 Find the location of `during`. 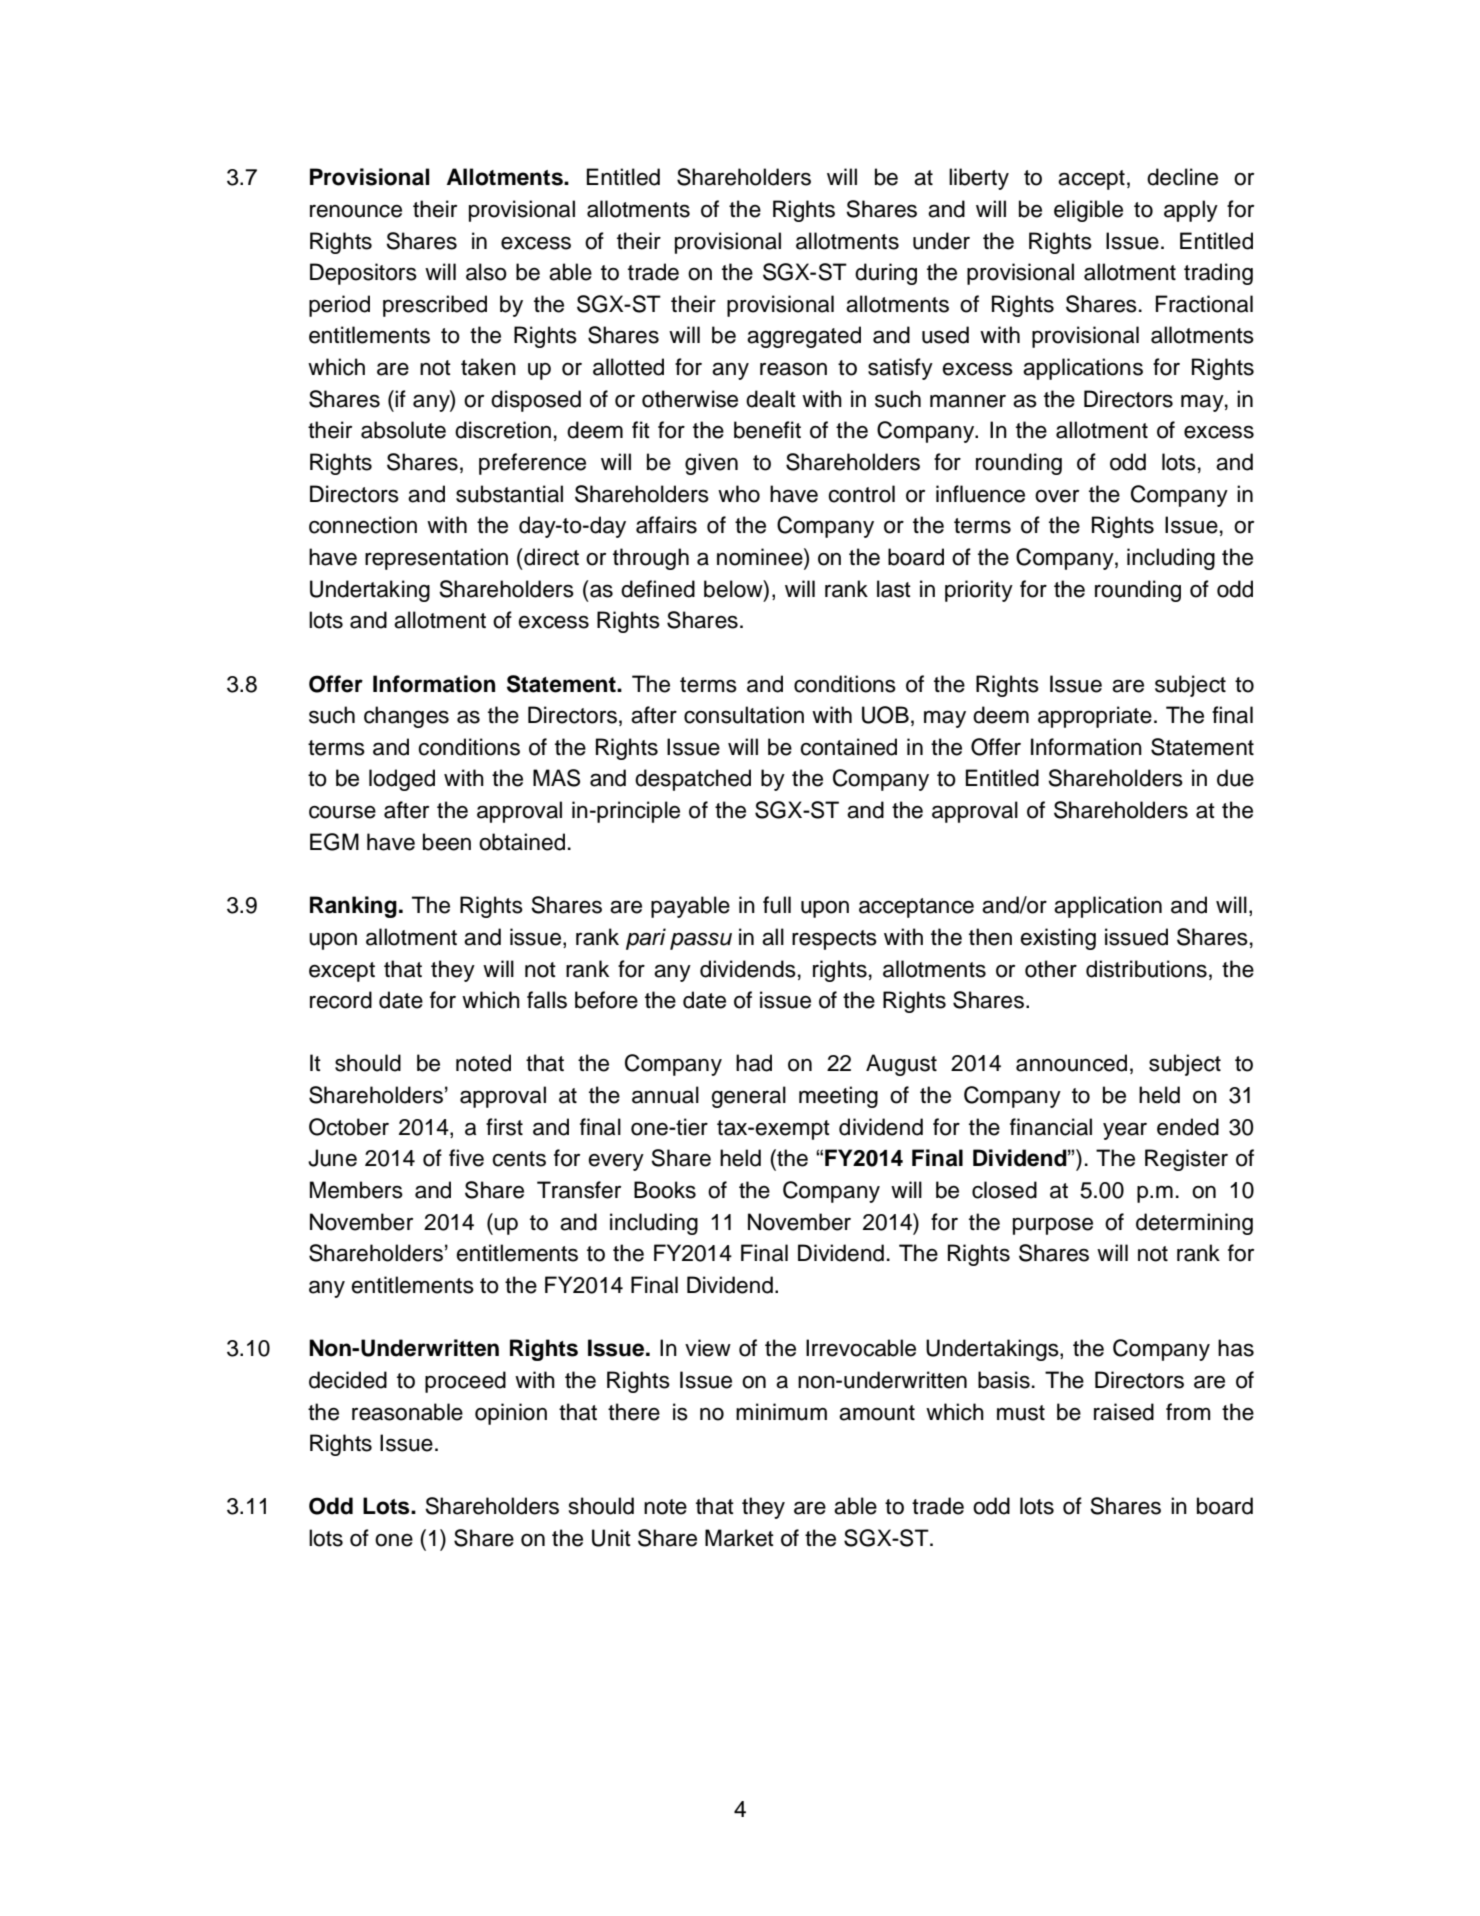

during is located at coordinates (886, 274).
